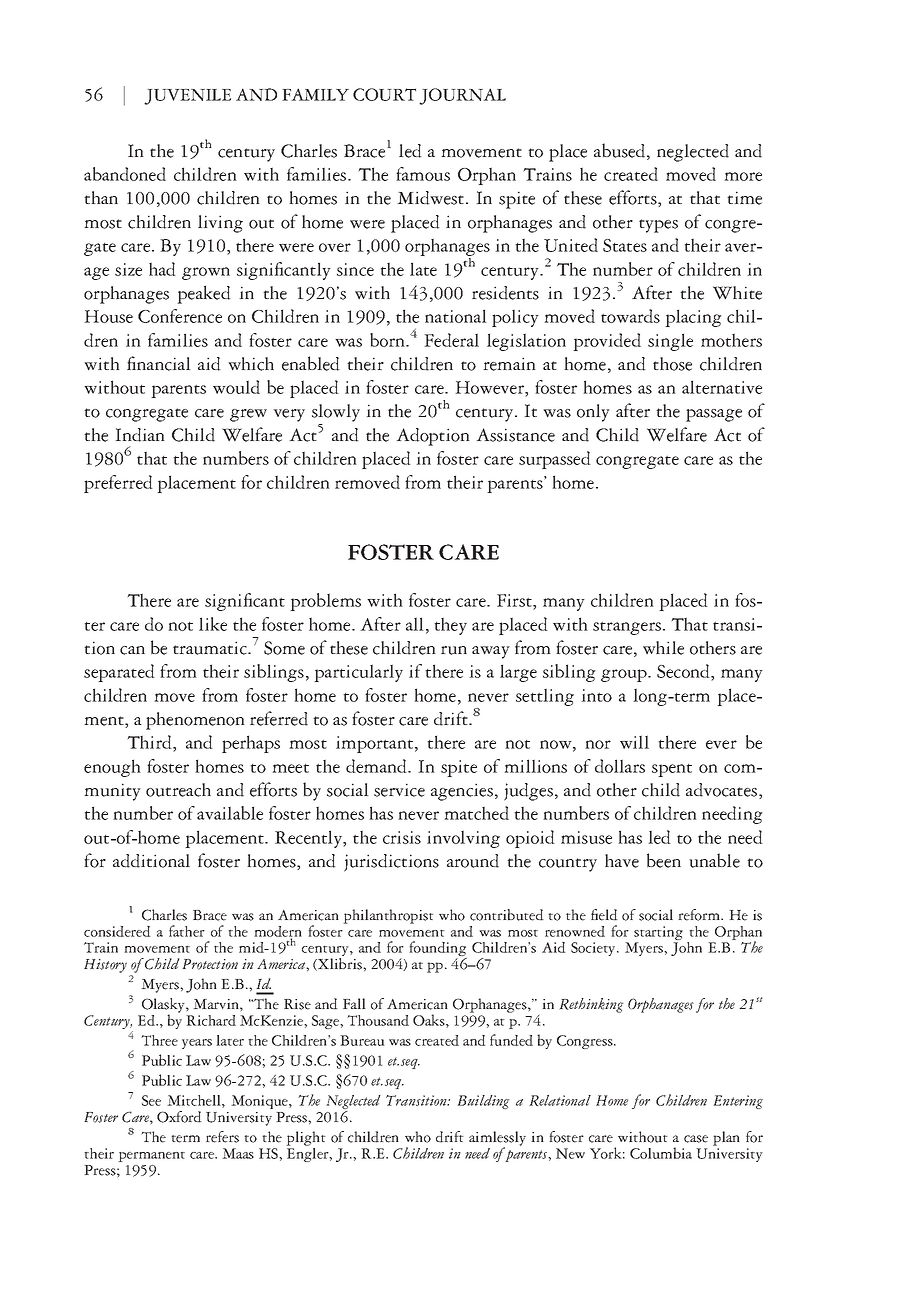 This page has height=1316, width=921. Describe the element at coordinates (696, 1139) in the page. I see `case` at that location.
